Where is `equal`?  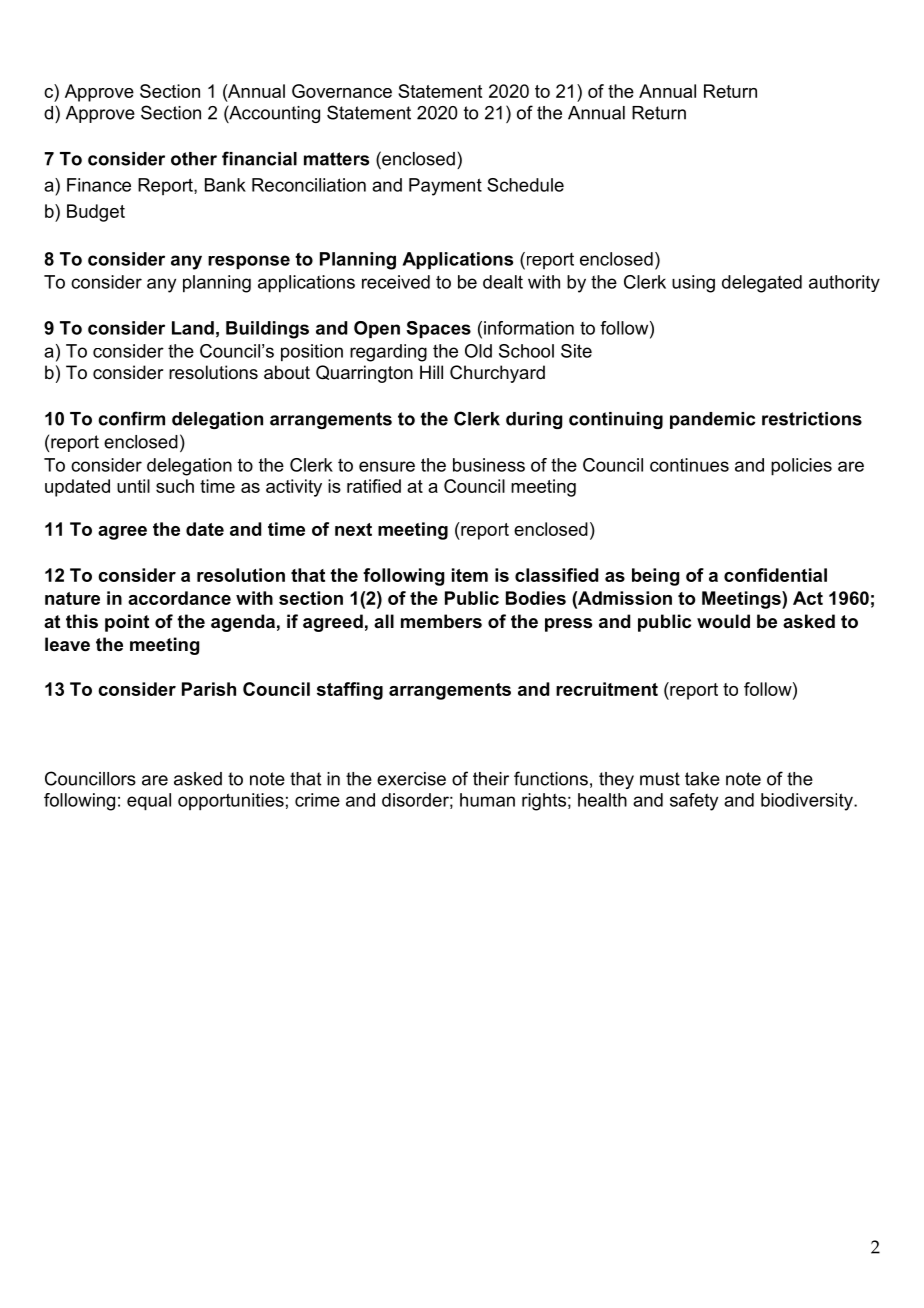 equal is located at coordinates (149, 802).
